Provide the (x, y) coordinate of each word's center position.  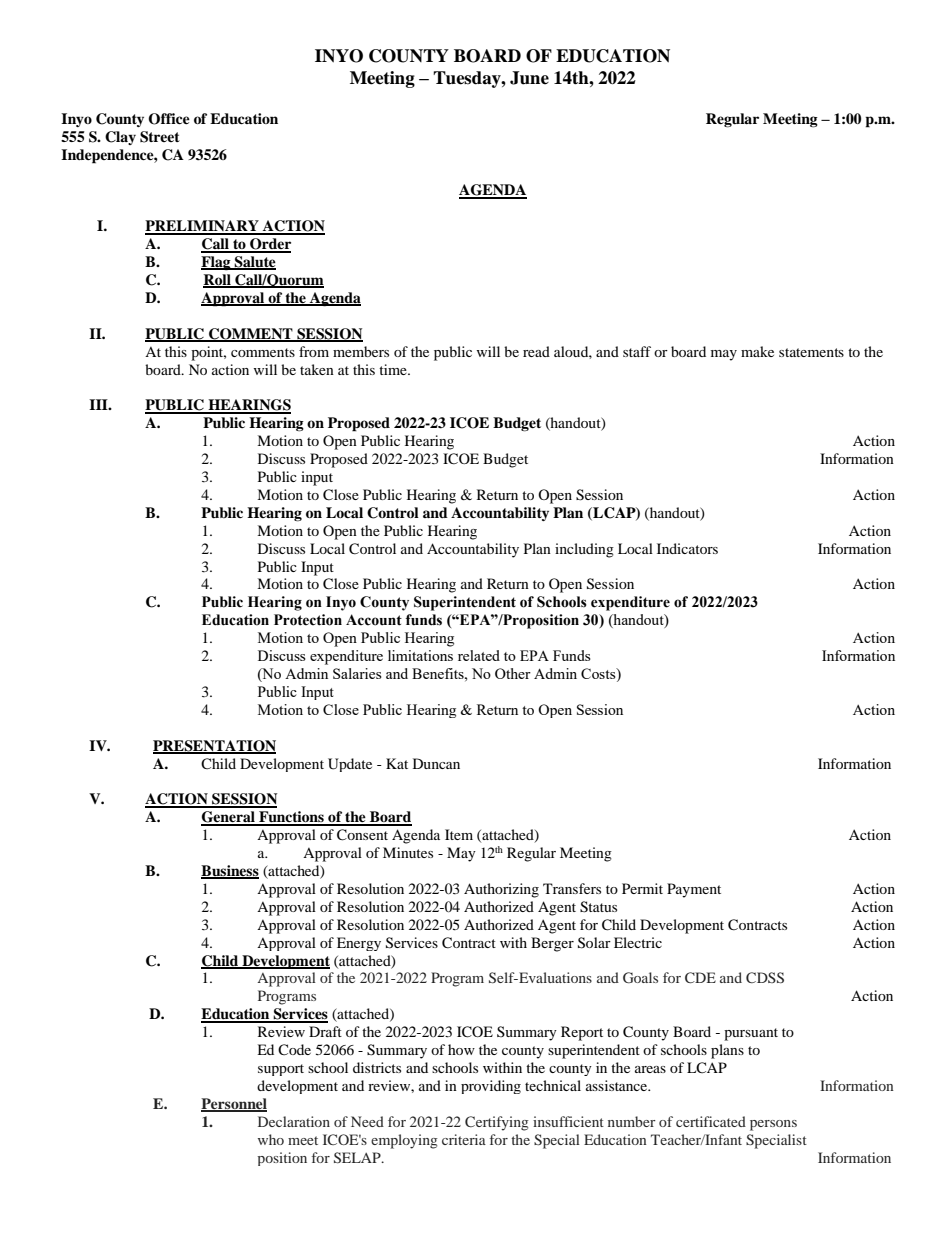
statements (811, 352)
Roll (218, 281)
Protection (308, 620)
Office (169, 119)
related (479, 655)
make (757, 351)
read (536, 351)
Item (459, 834)
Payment (694, 890)
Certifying (497, 1123)
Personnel (234, 1104)
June (529, 78)
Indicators (687, 548)
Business (230, 872)
